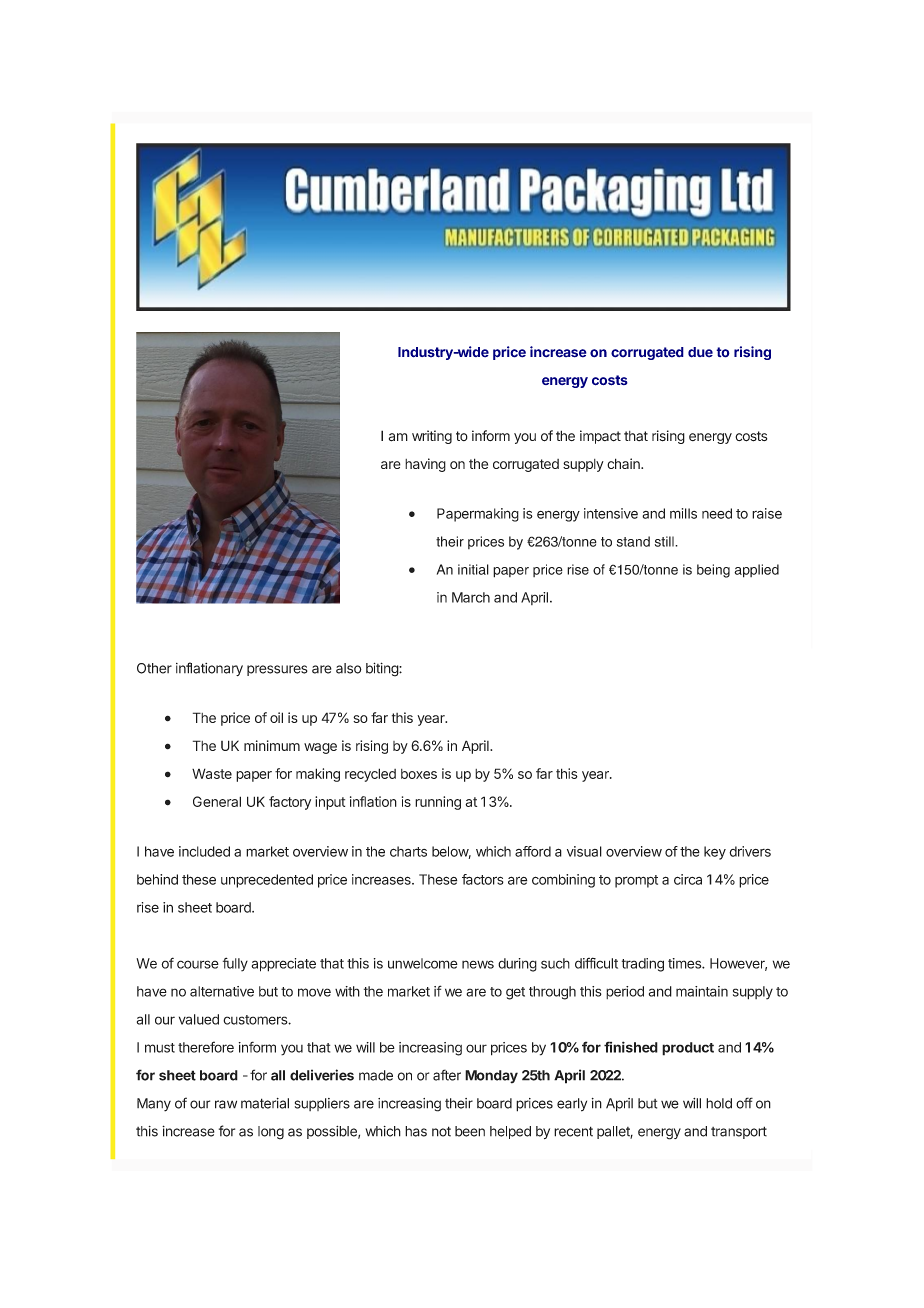  I want to click on been, so click(470, 1131).
